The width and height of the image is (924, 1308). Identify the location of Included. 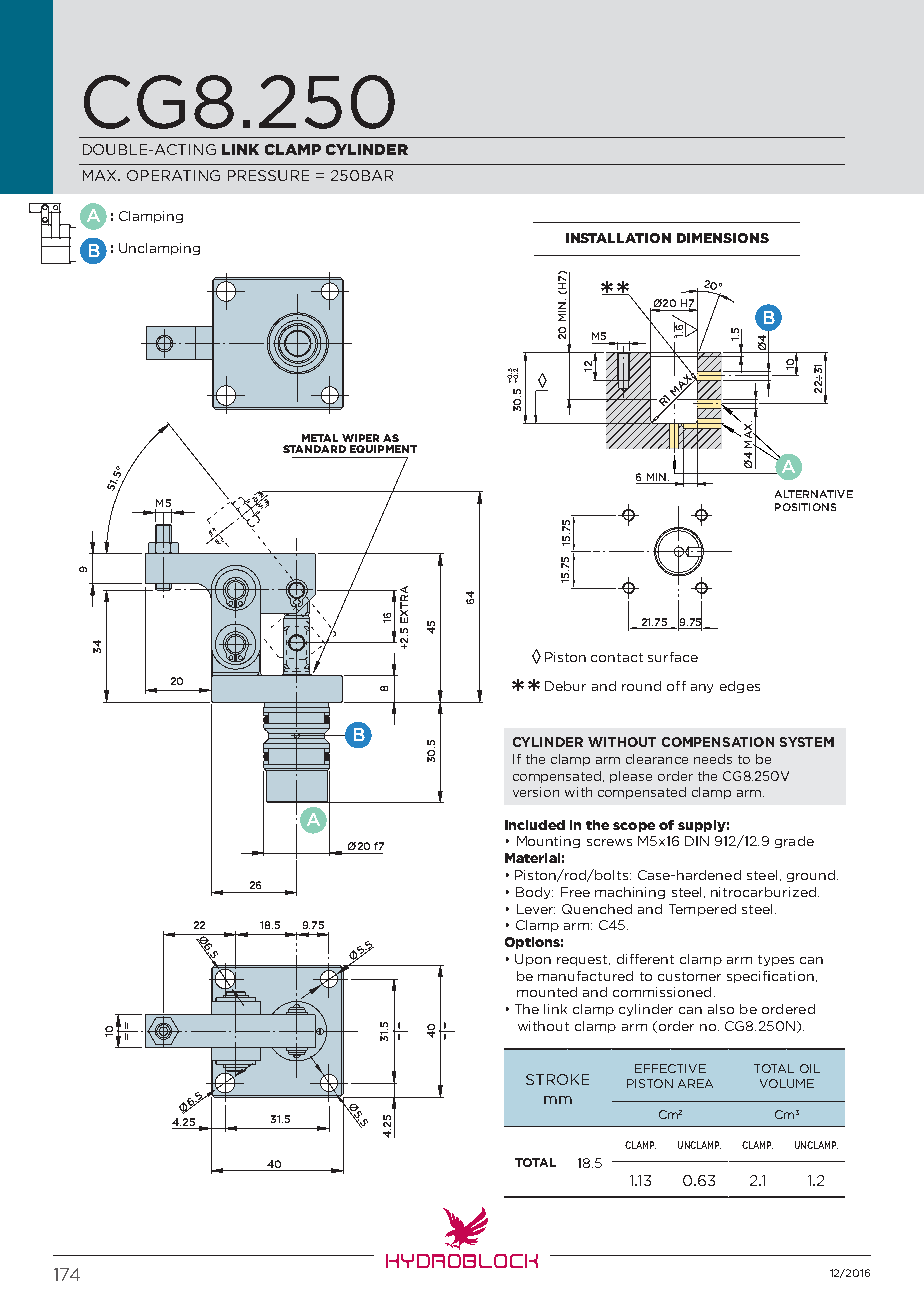
(535, 825).
